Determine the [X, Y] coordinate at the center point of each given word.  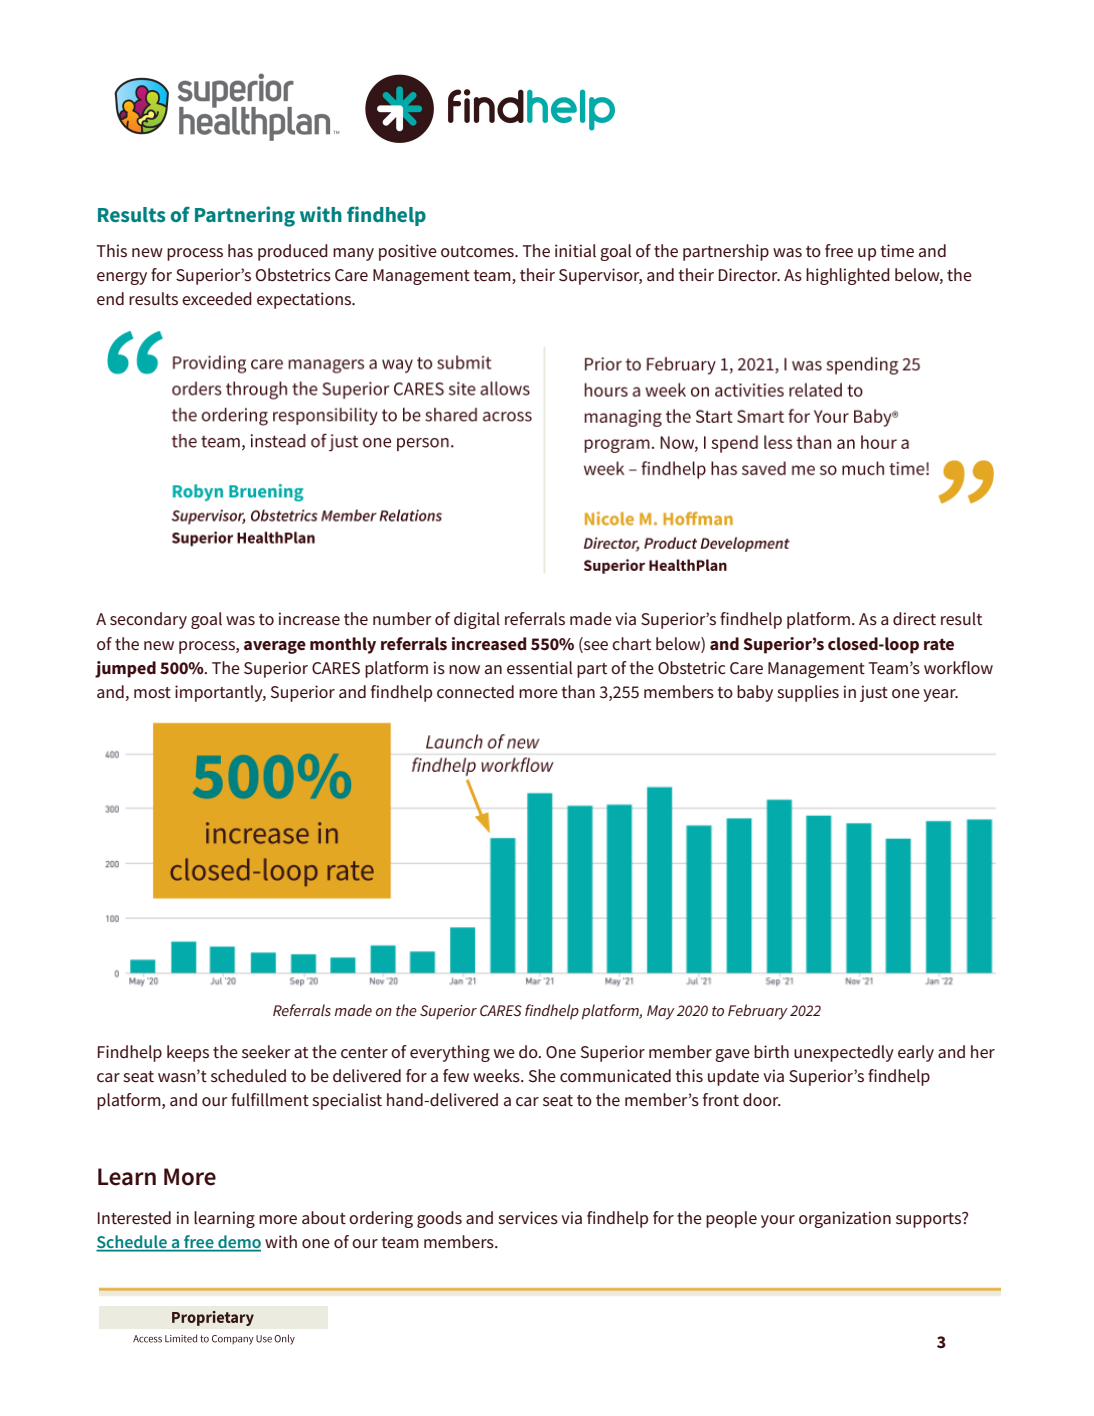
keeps [188, 1053]
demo [238, 1243]
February [758, 1012]
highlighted [848, 276]
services [528, 1218]
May [661, 1012]
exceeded [217, 299]
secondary [148, 620]
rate [939, 644]
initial [575, 251]
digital [477, 620]
